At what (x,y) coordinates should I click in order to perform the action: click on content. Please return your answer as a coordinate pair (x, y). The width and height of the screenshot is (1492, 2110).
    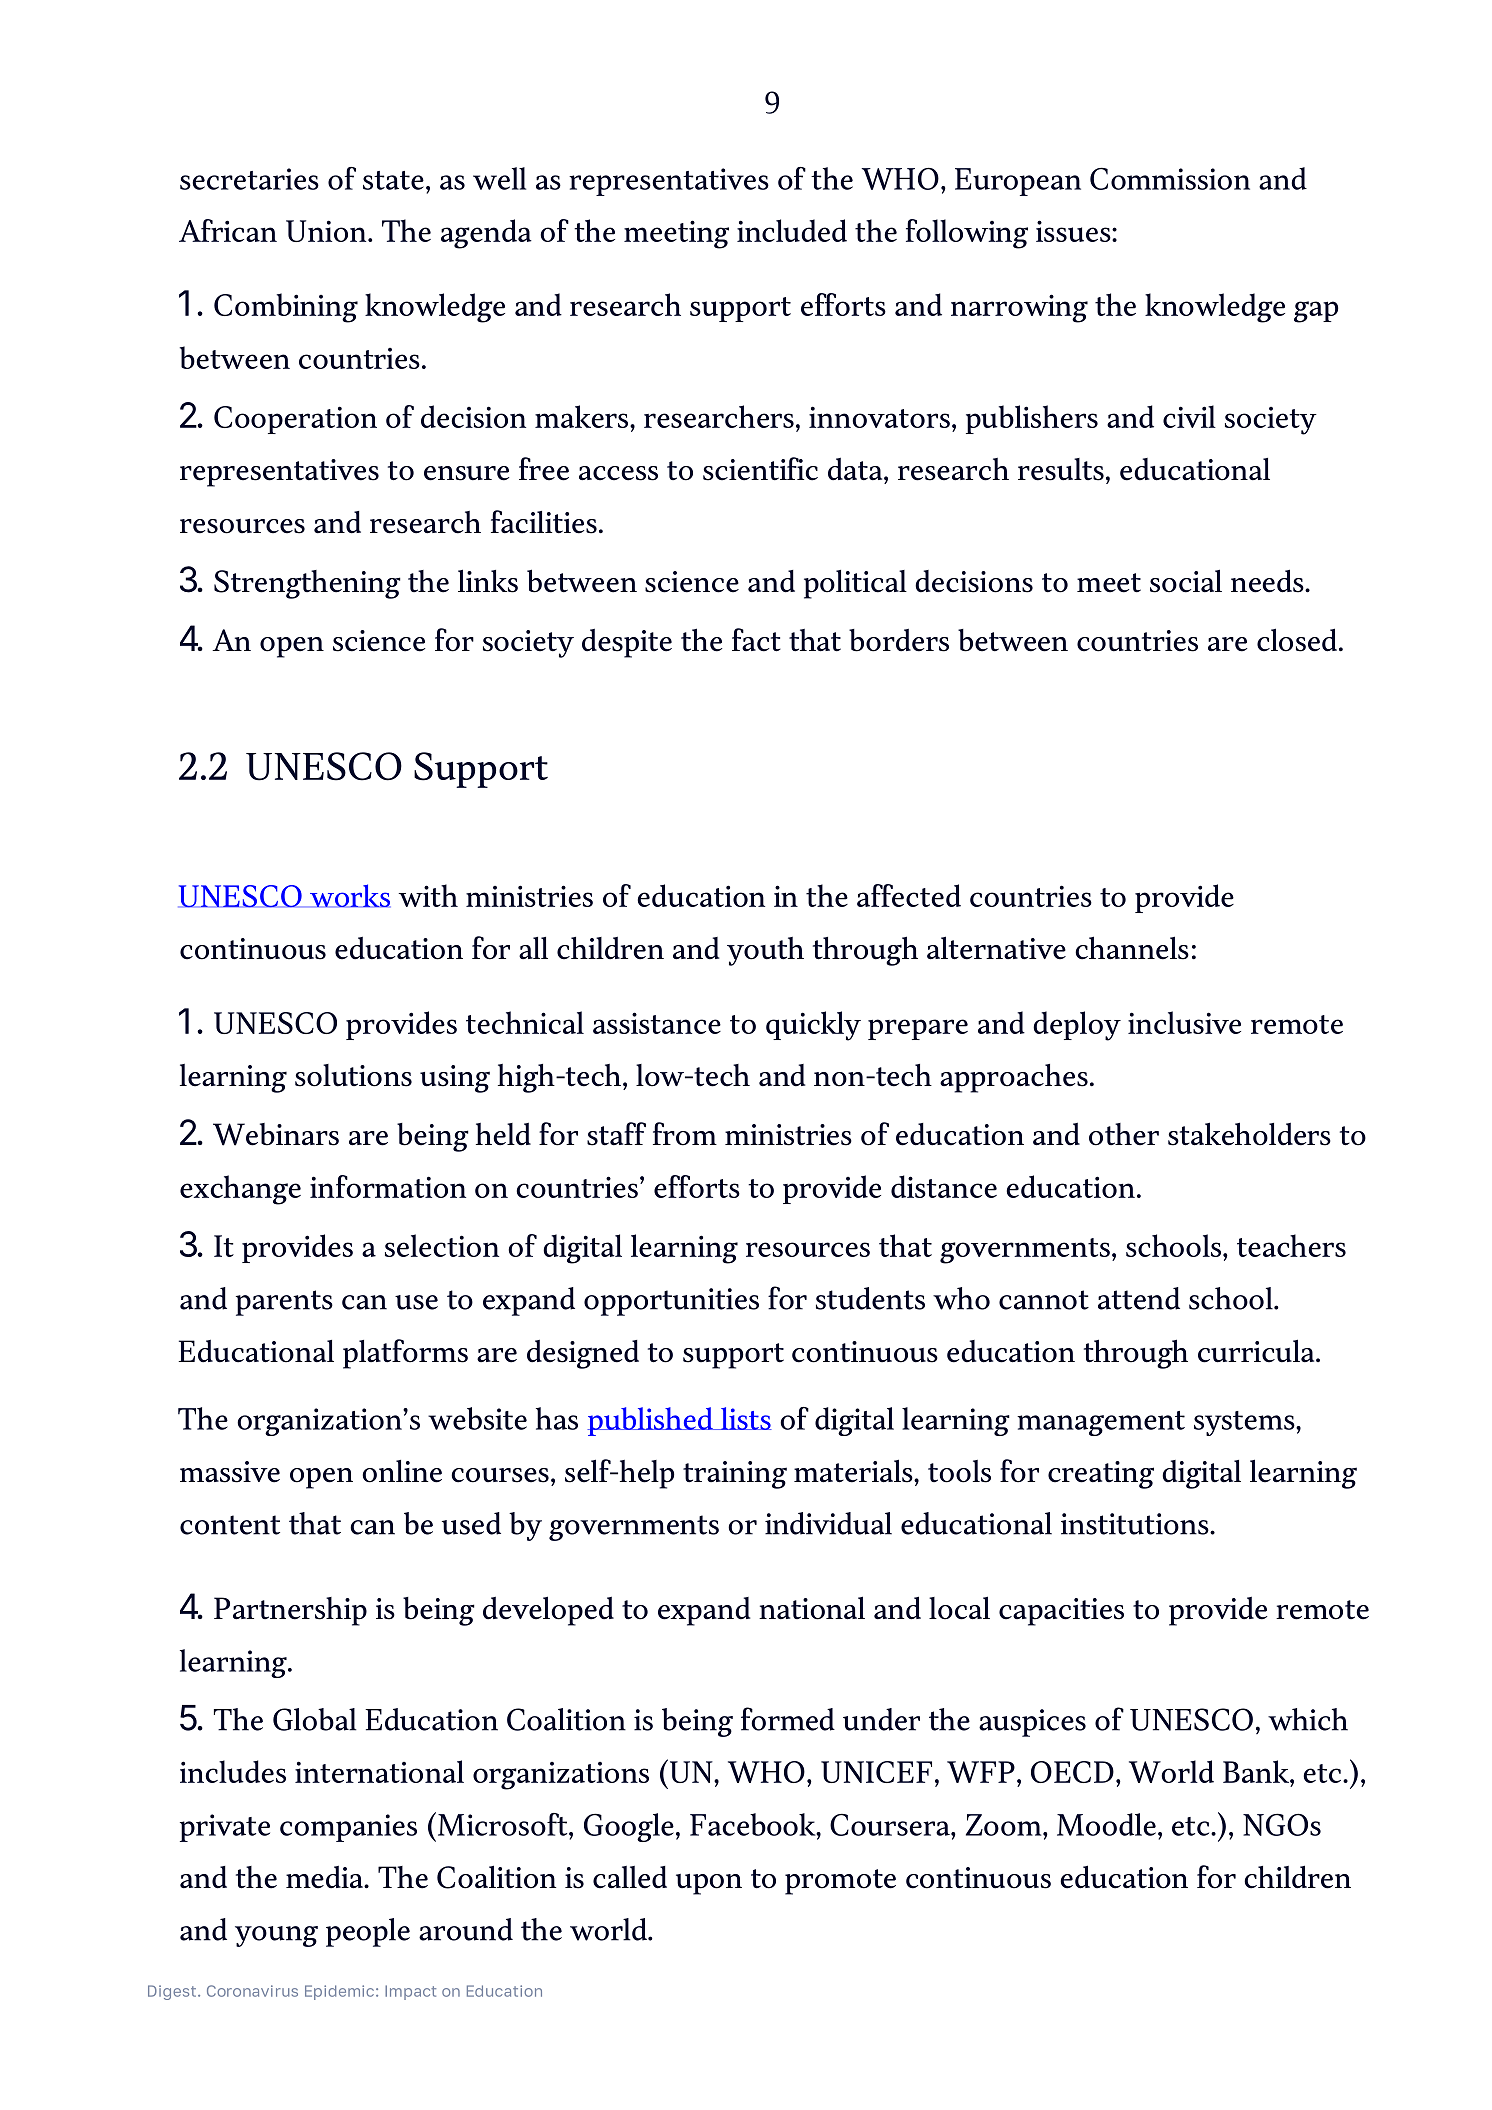
    Looking at the image, I should click on (230, 1525).
